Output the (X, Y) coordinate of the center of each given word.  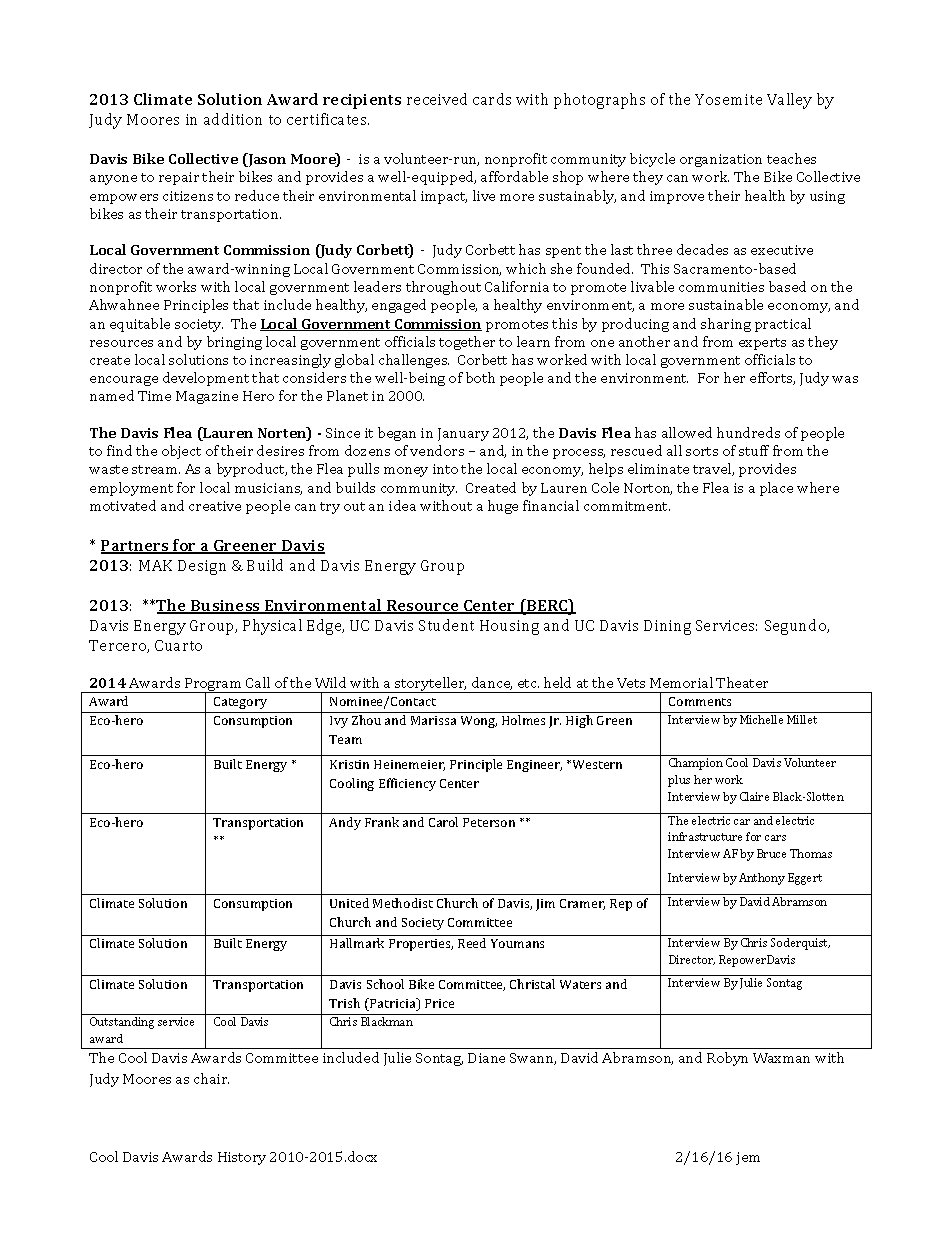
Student (446, 625)
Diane (486, 1058)
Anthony (762, 879)
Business (226, 607)
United (349, 903)
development (206, 379)
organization (721, 160)
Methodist (403, 903)
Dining (667, 627)
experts (762, 344)
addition (233, 119)
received (437, 99)
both (480, 377)
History (242, 1158)
